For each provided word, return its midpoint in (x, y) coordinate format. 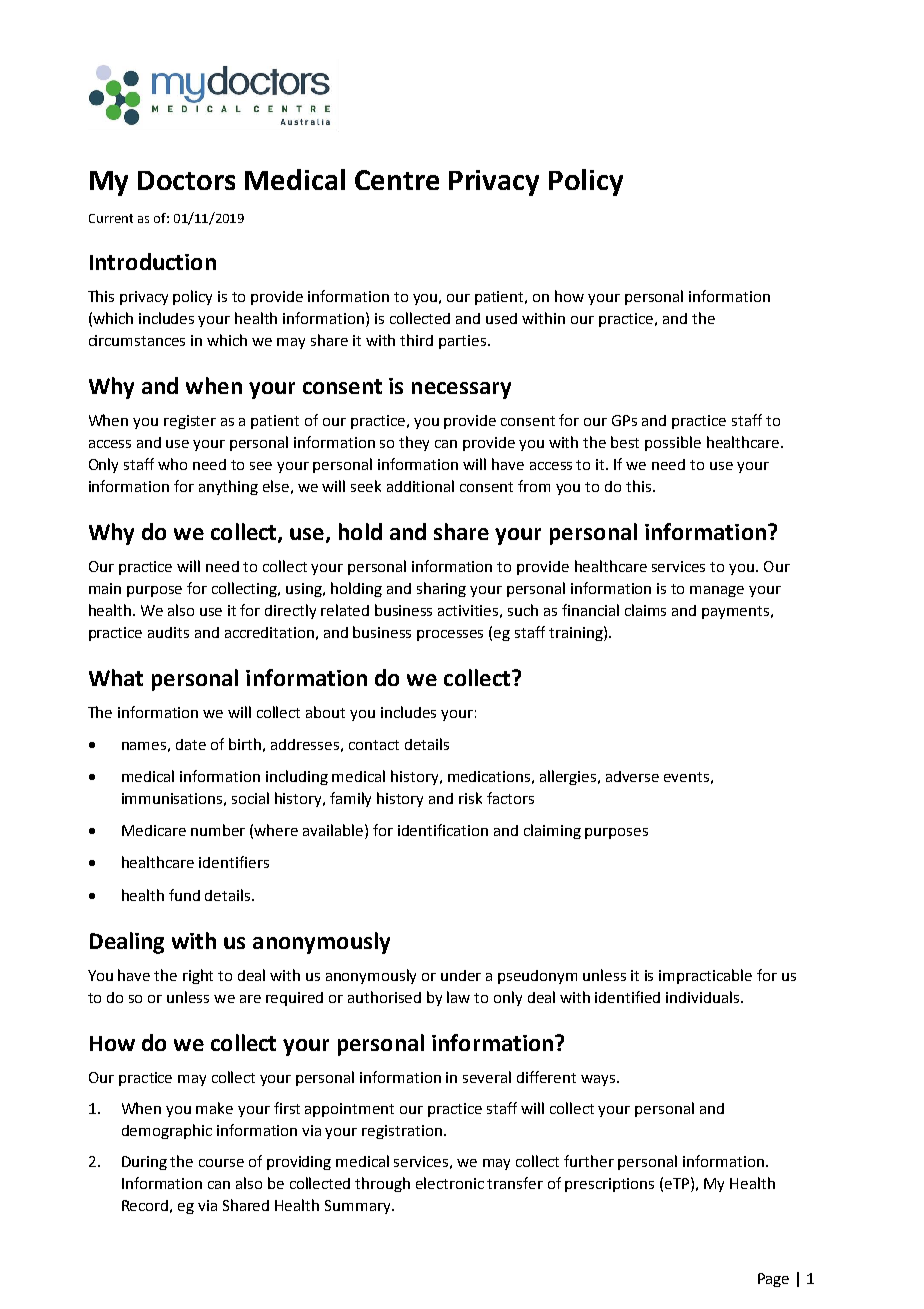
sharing (441, 589)
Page (773, 1280)
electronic (450, 1183)
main (105, 588)
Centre (397, 180)
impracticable (705, 976)
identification (443, 830)
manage (717, 591)
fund (184, 895)
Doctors (186, 180)
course (221, 1163)
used (501, 318)
